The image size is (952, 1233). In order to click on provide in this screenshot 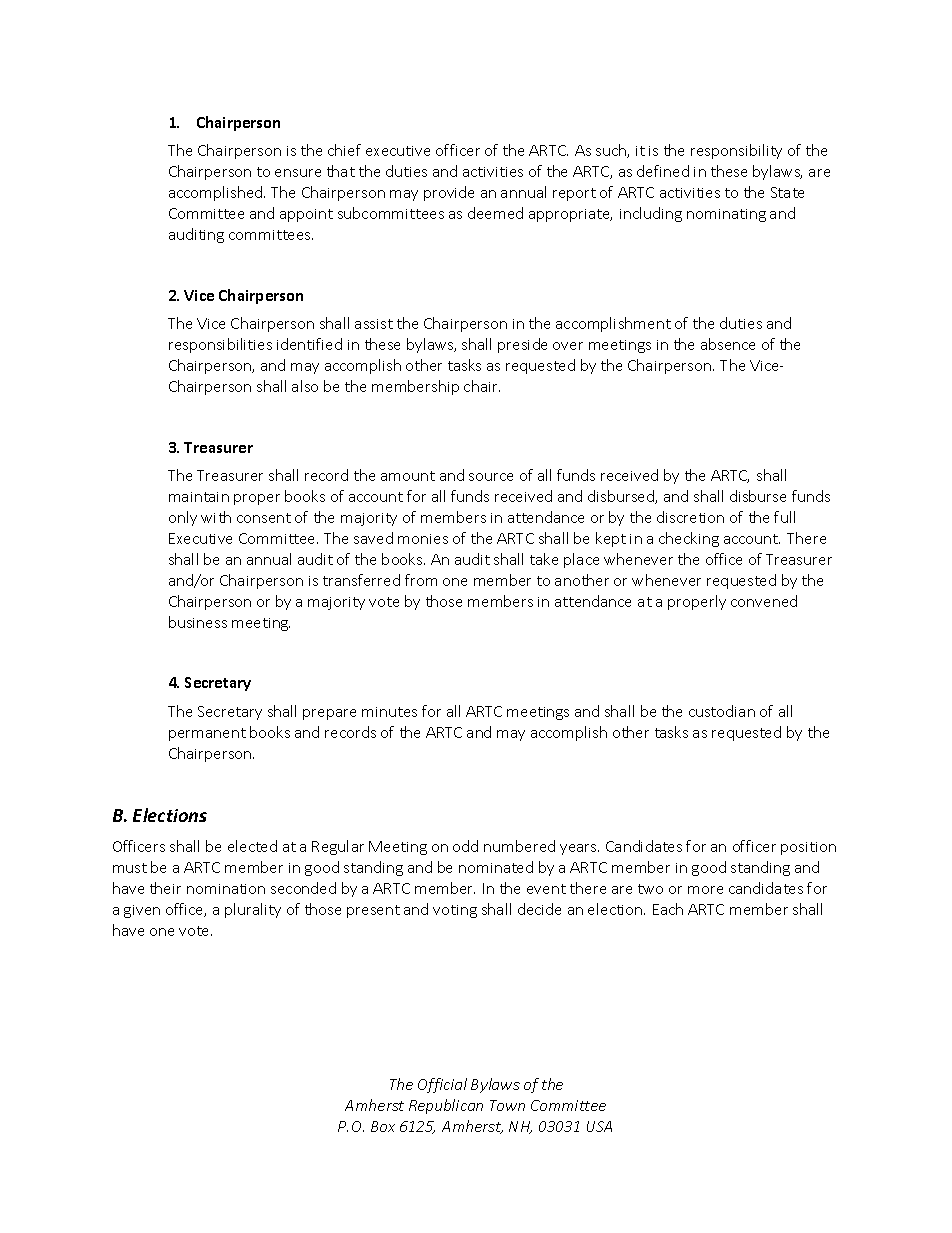, I will do `click(449, 193)`.
